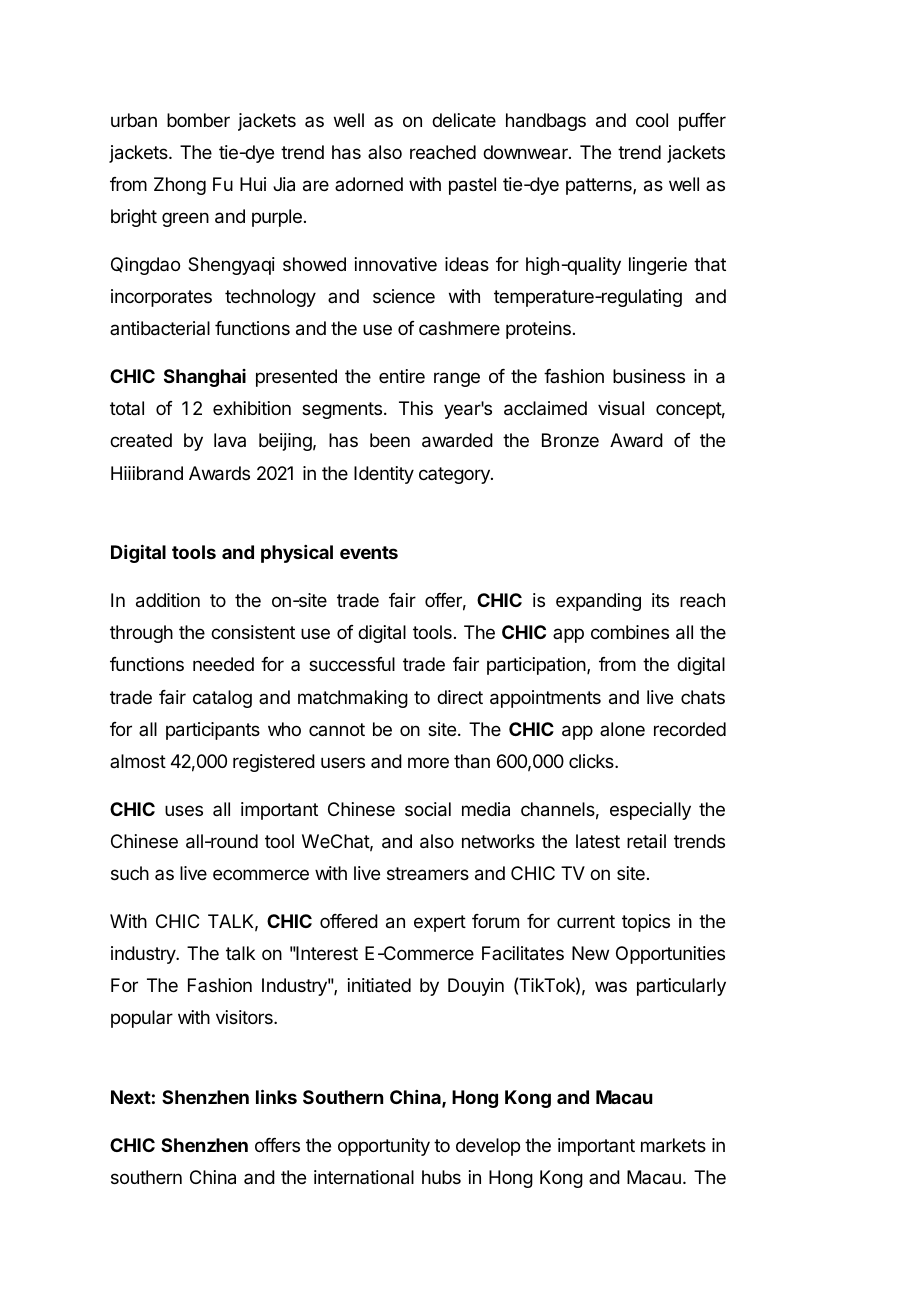 The height and width of the image is (1308, 924). What do you see at coordinates (205, 378) in the image?
I see `Shanghai` at bounding box center [205, 378].
